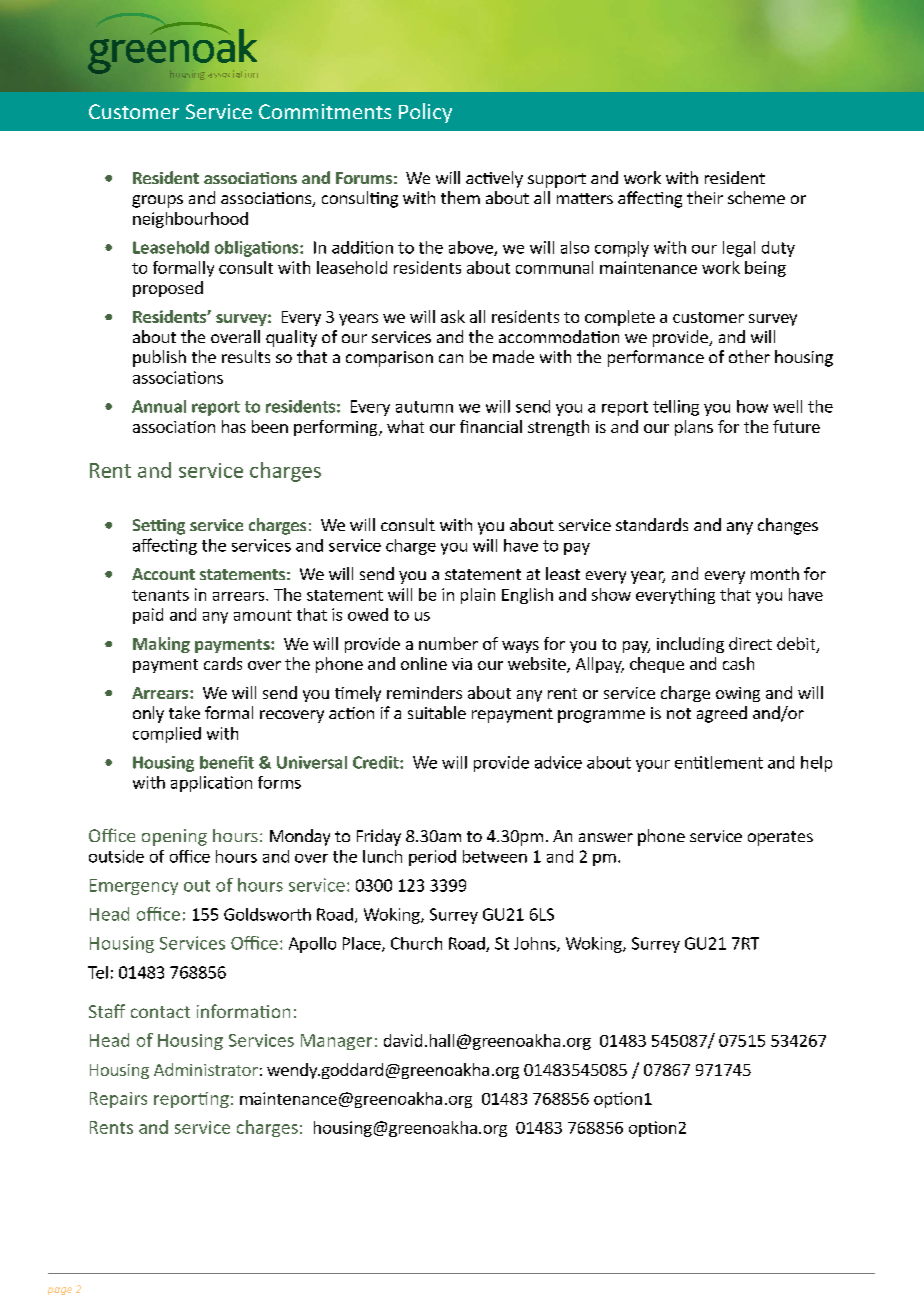 This screenshot has height=1308, width=924. Describe the element at coordinates (60, 1291) in the screenshot. I see `page` at that location.
